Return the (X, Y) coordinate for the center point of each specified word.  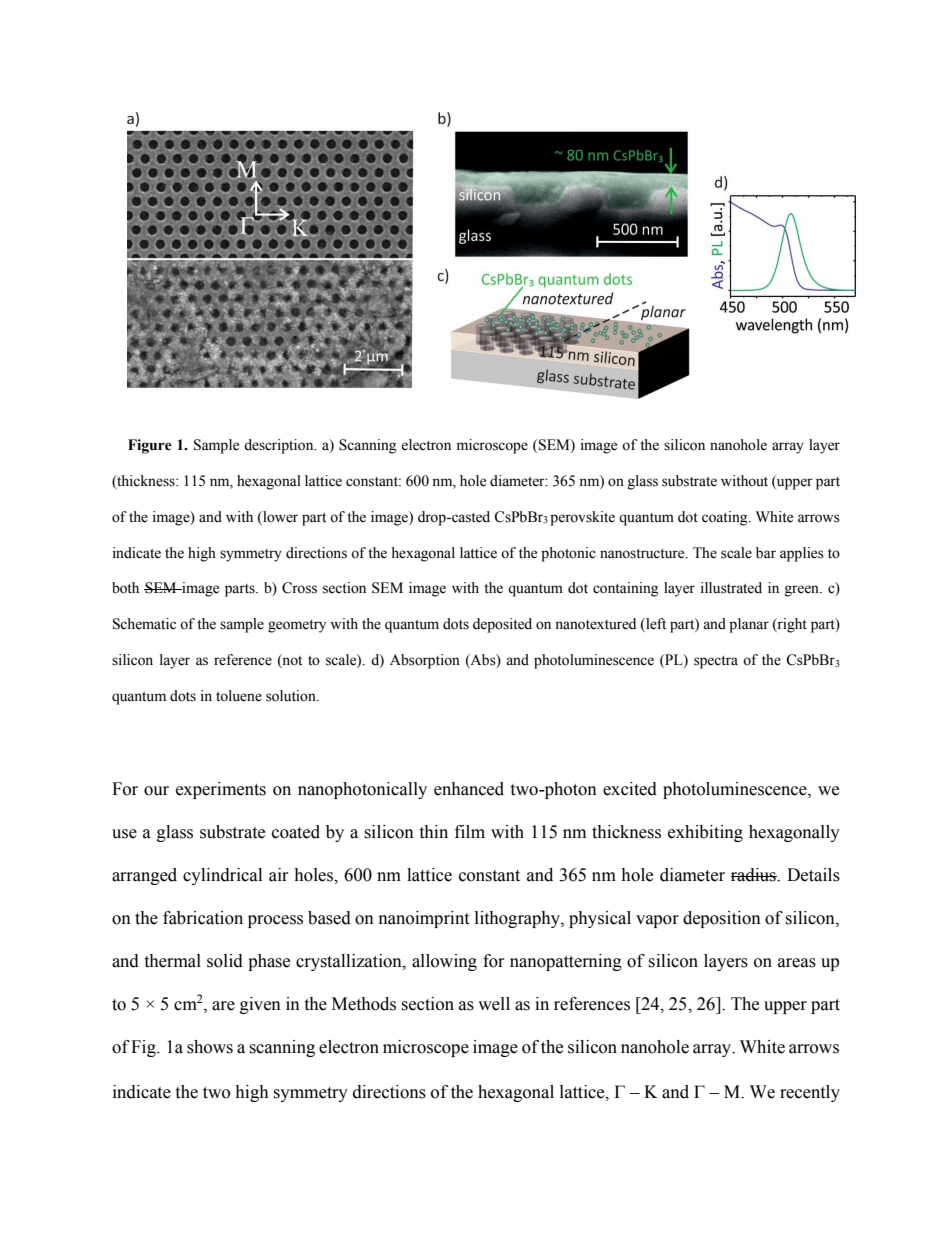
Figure (150, 446)
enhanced (469, 789)
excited (630, 789)
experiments (221, 790)
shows (210, 1047)
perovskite (582, 518)
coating (726, 518)
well (494, 1004)
